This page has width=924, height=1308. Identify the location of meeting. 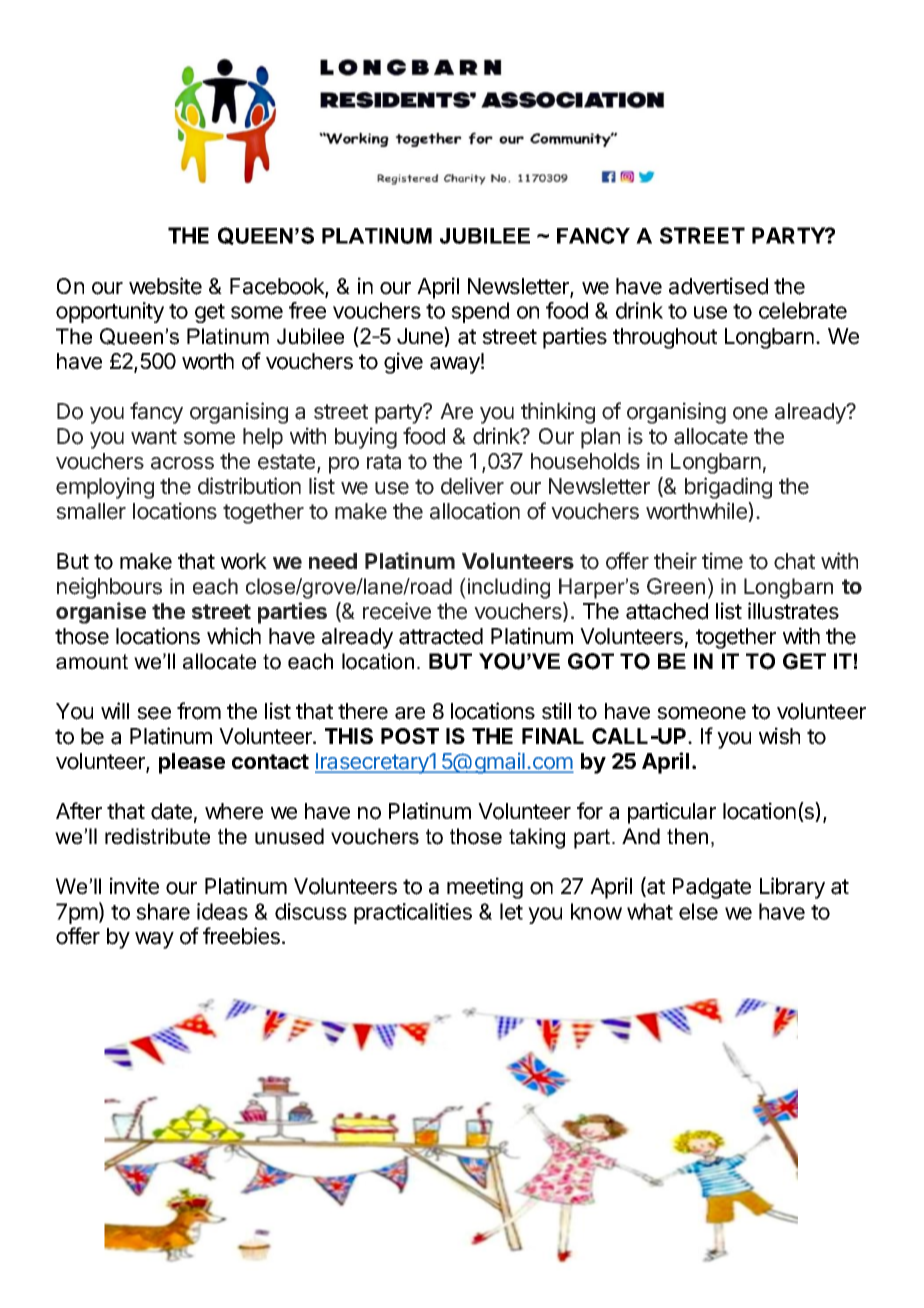
(485, 888).
